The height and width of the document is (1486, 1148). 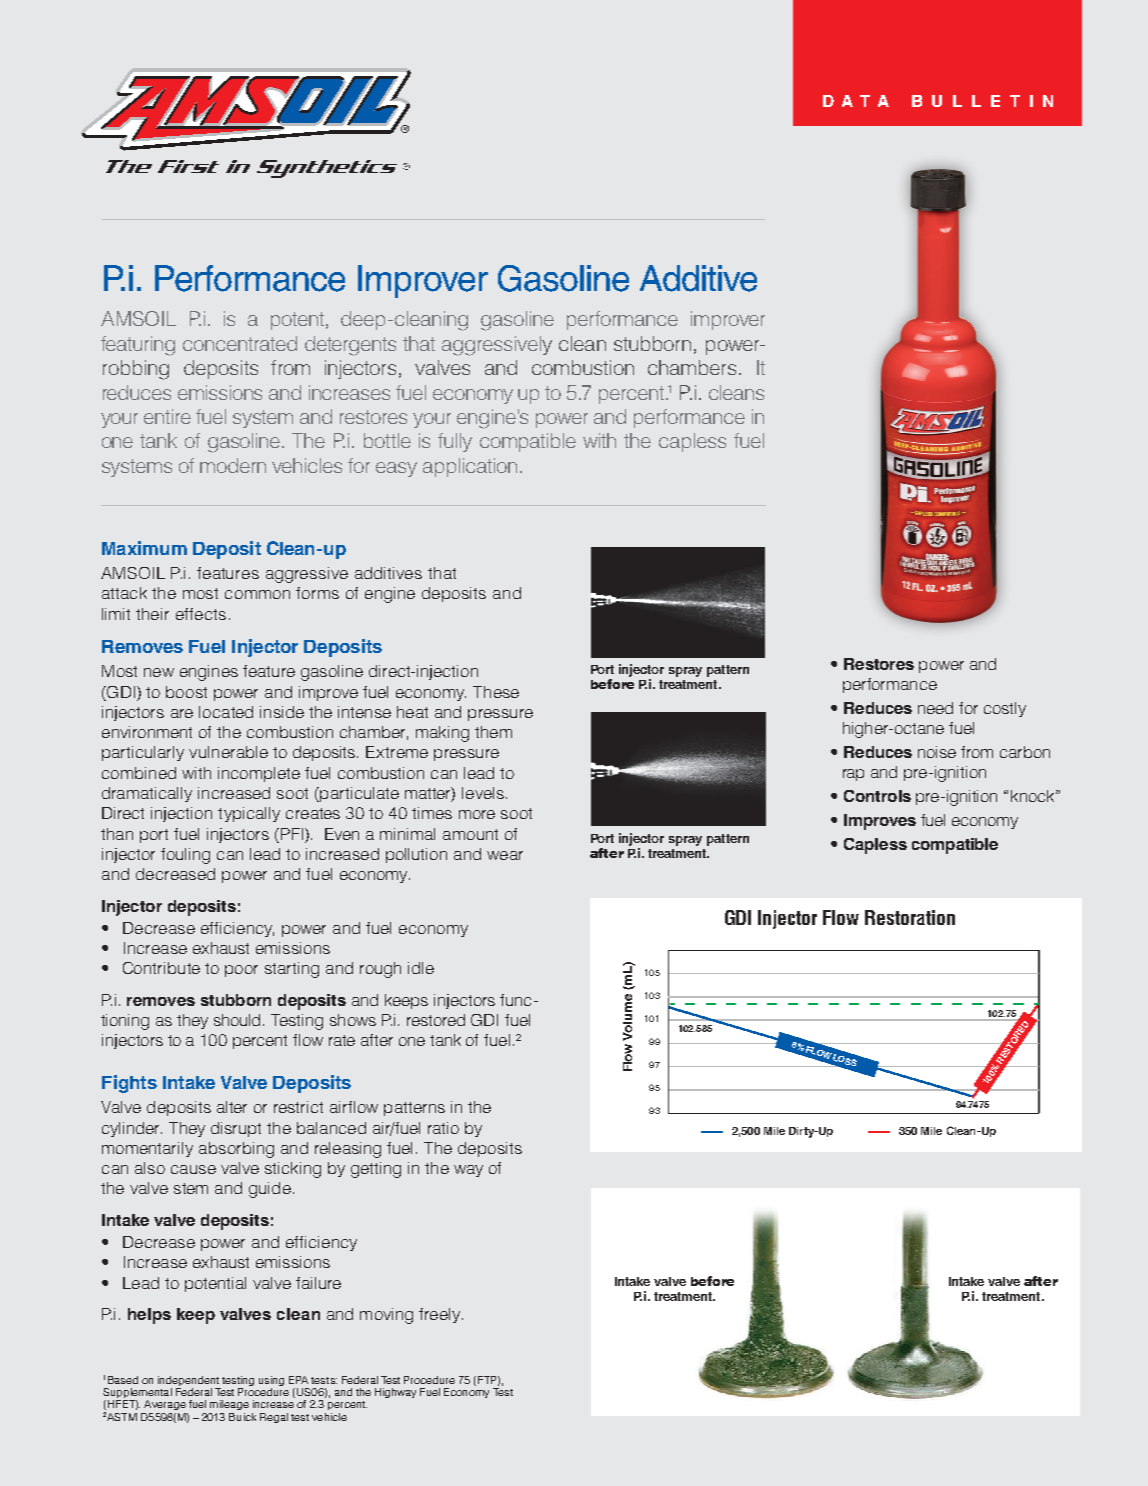 What do you see at coordinates (185, 856) in the document?
I see `fouling` at bounding box center [185, 856].
